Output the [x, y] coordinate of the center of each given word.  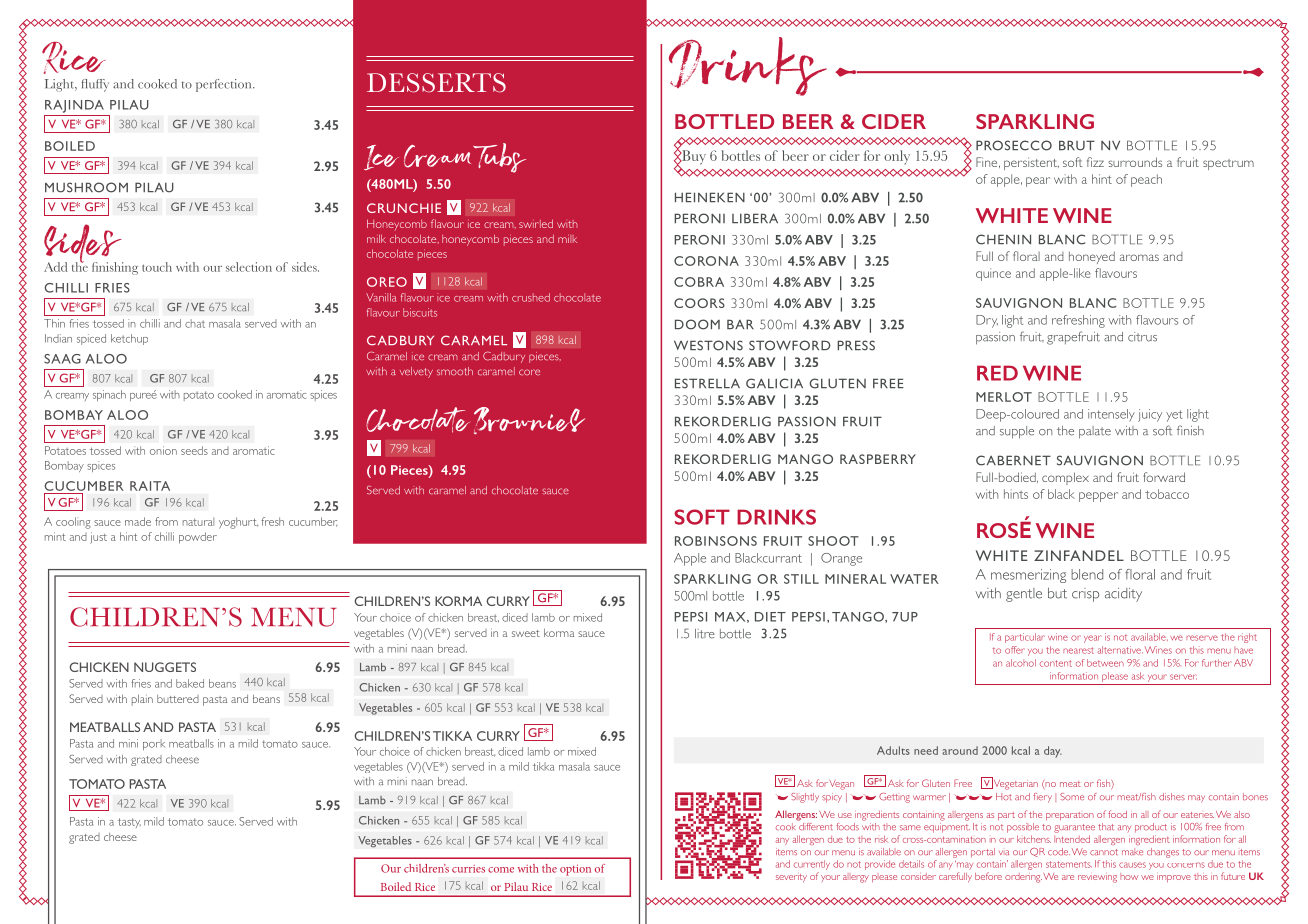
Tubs [499, 158]
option [575, 870]
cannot [1104, 852]
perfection [225, 85]
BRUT [1077, 145]
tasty [129, 823]
